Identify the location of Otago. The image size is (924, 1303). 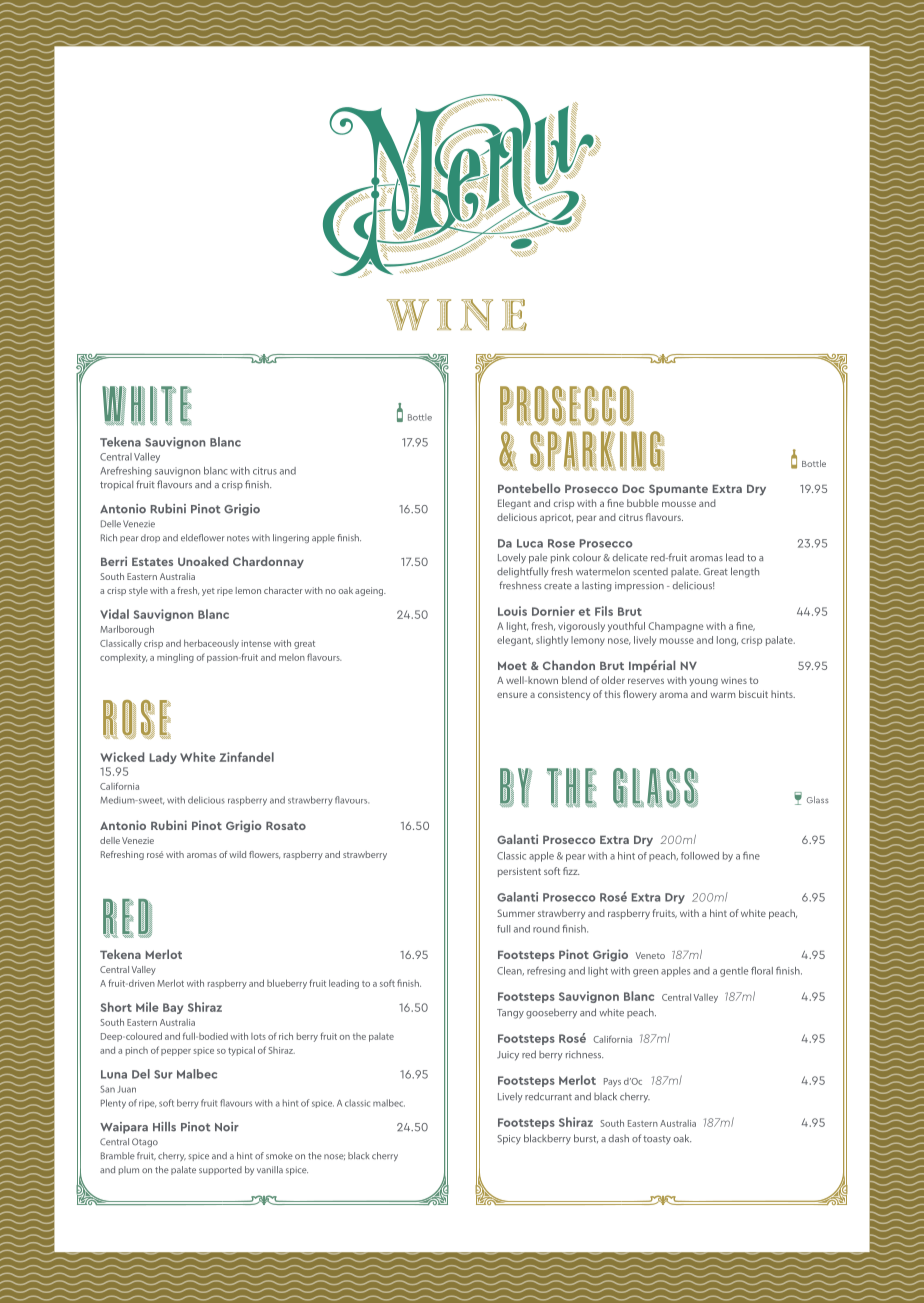
(145, 1143).
